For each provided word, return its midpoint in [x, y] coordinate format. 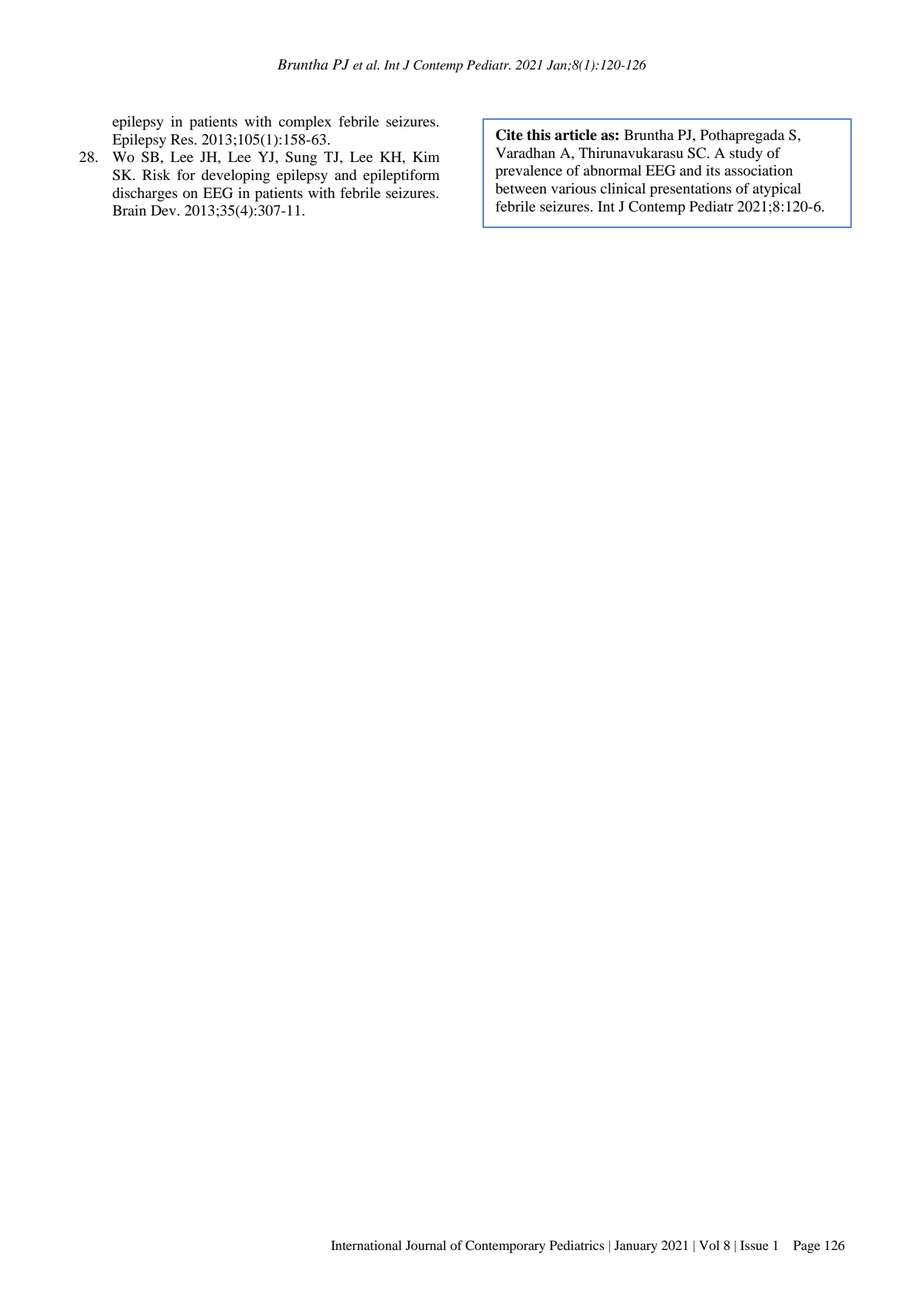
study [746, 154]
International [366, 1245]
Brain [129, 210]
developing [235, 176]
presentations [691, 190]
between [521, 188]
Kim [426, 156]
